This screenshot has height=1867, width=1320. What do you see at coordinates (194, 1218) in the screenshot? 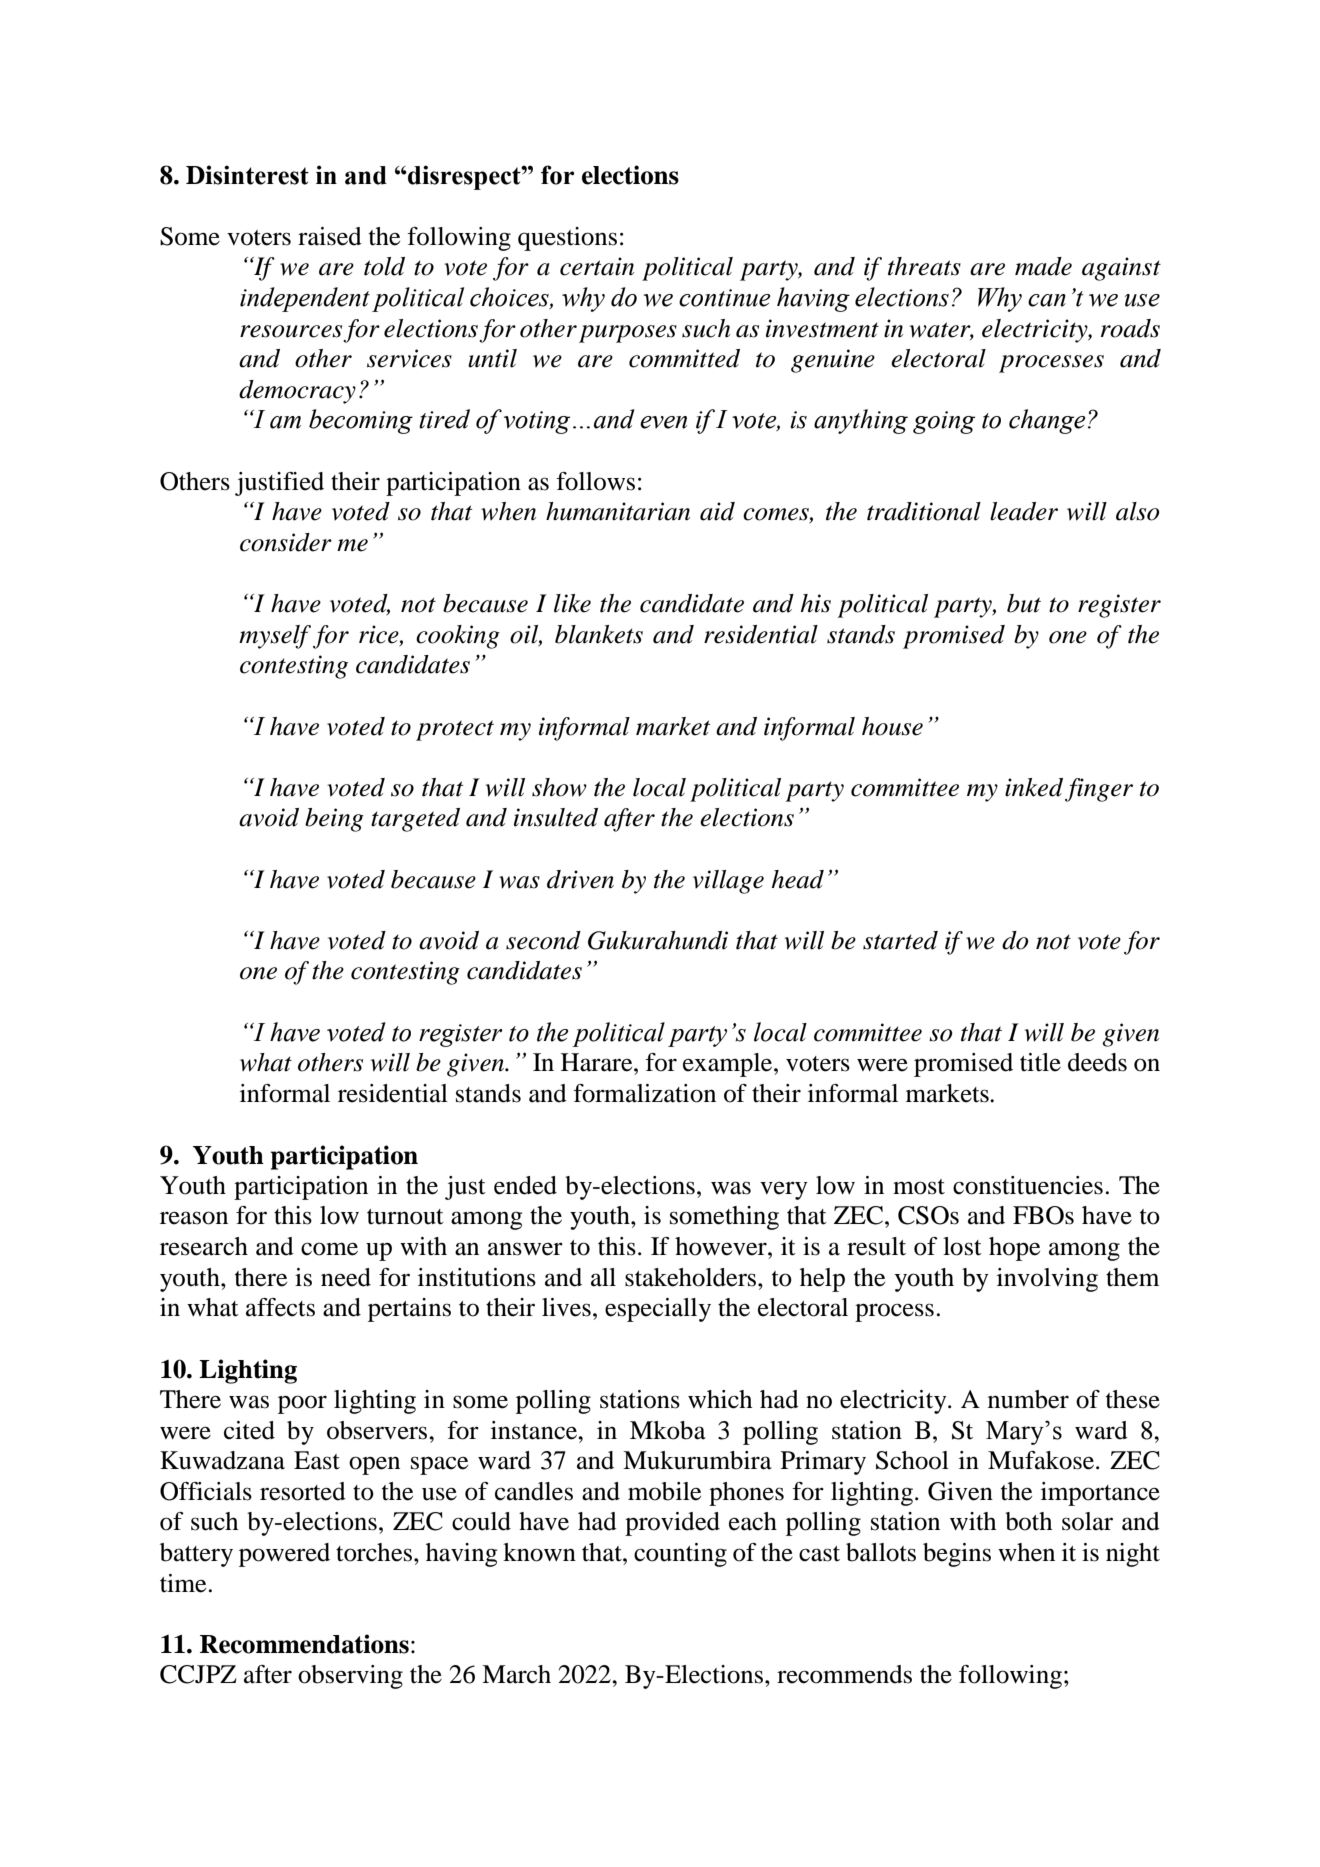
I see `reason` at bounding box center [194, 1218].
